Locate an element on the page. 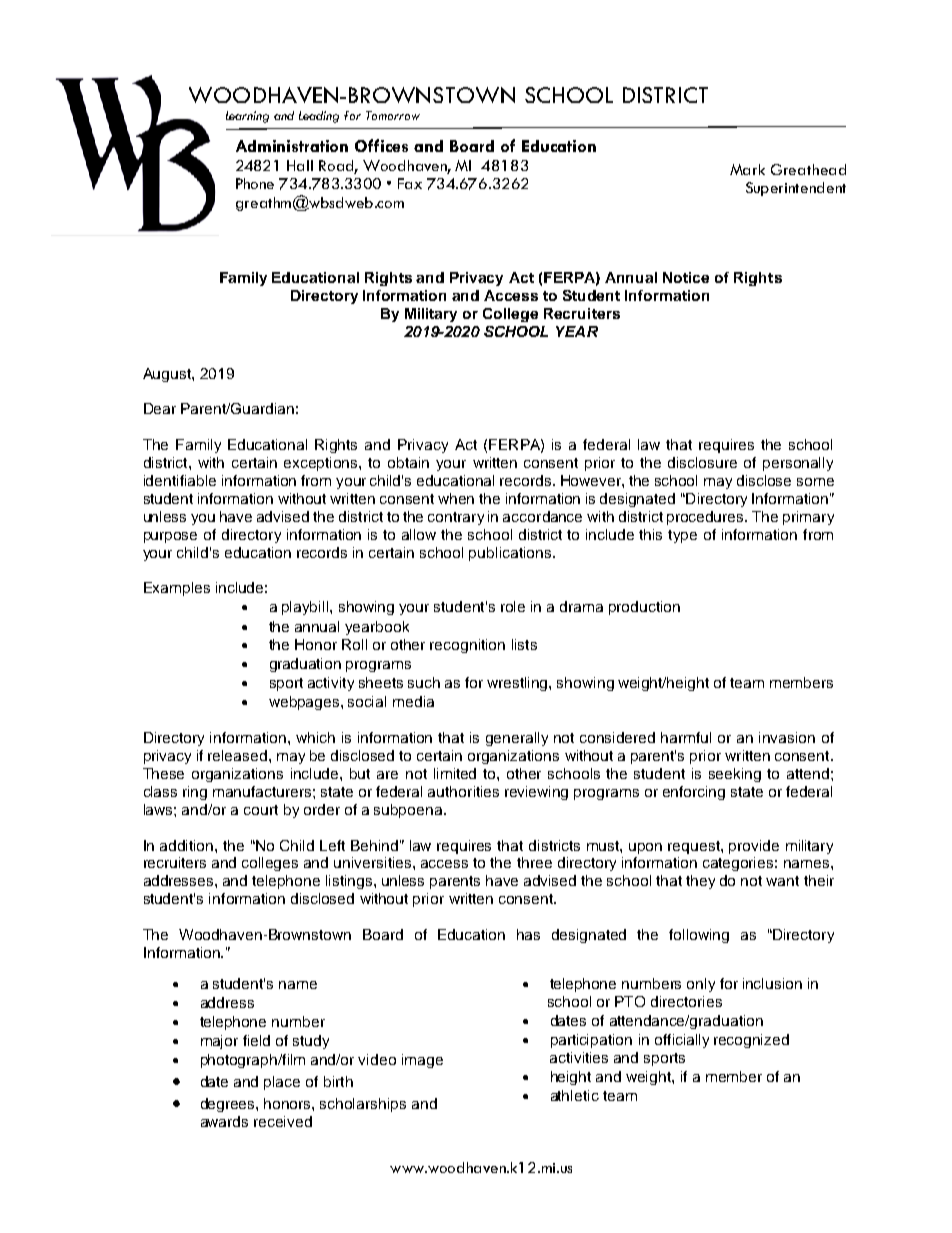 The image size is (952, 1233). recognized is located at coordinates (751, 1041).
